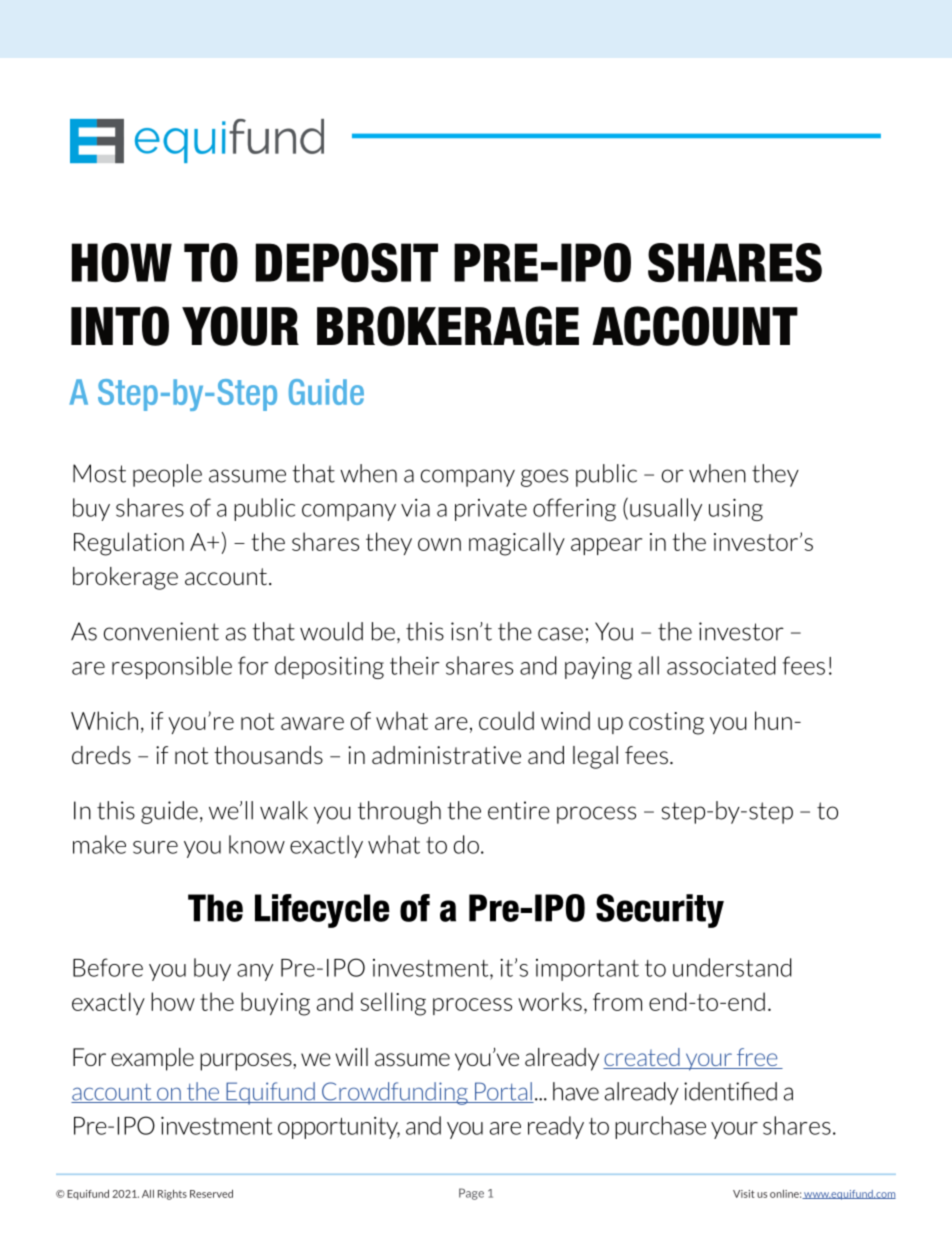  I want to click on INTO, so click(120, 326).
